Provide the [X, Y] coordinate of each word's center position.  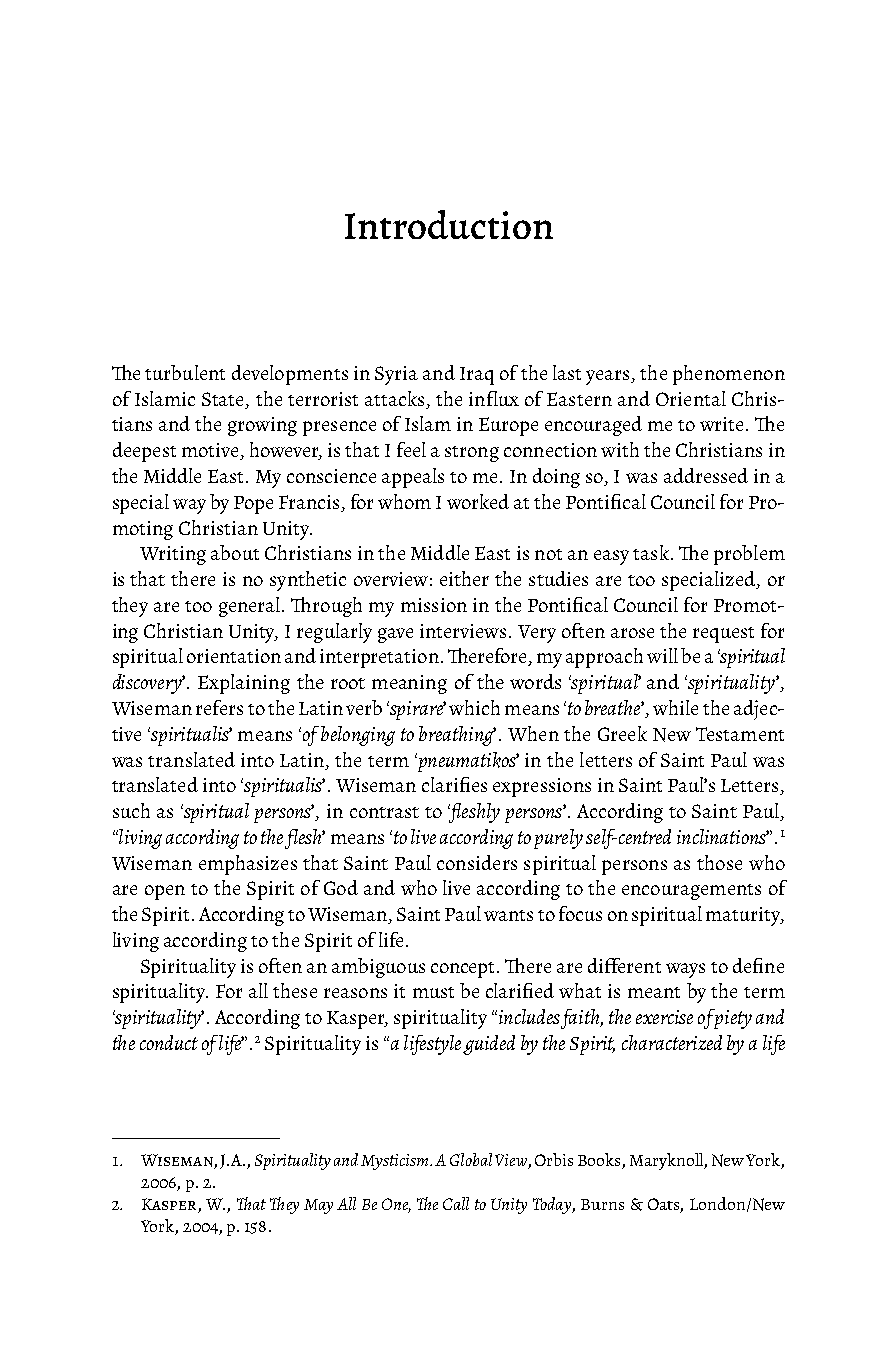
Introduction [449, 224]
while [675, 707]
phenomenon [729, 375]
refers [219, 707]
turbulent [185, 372]
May [318, 1206]
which [474, 707]
